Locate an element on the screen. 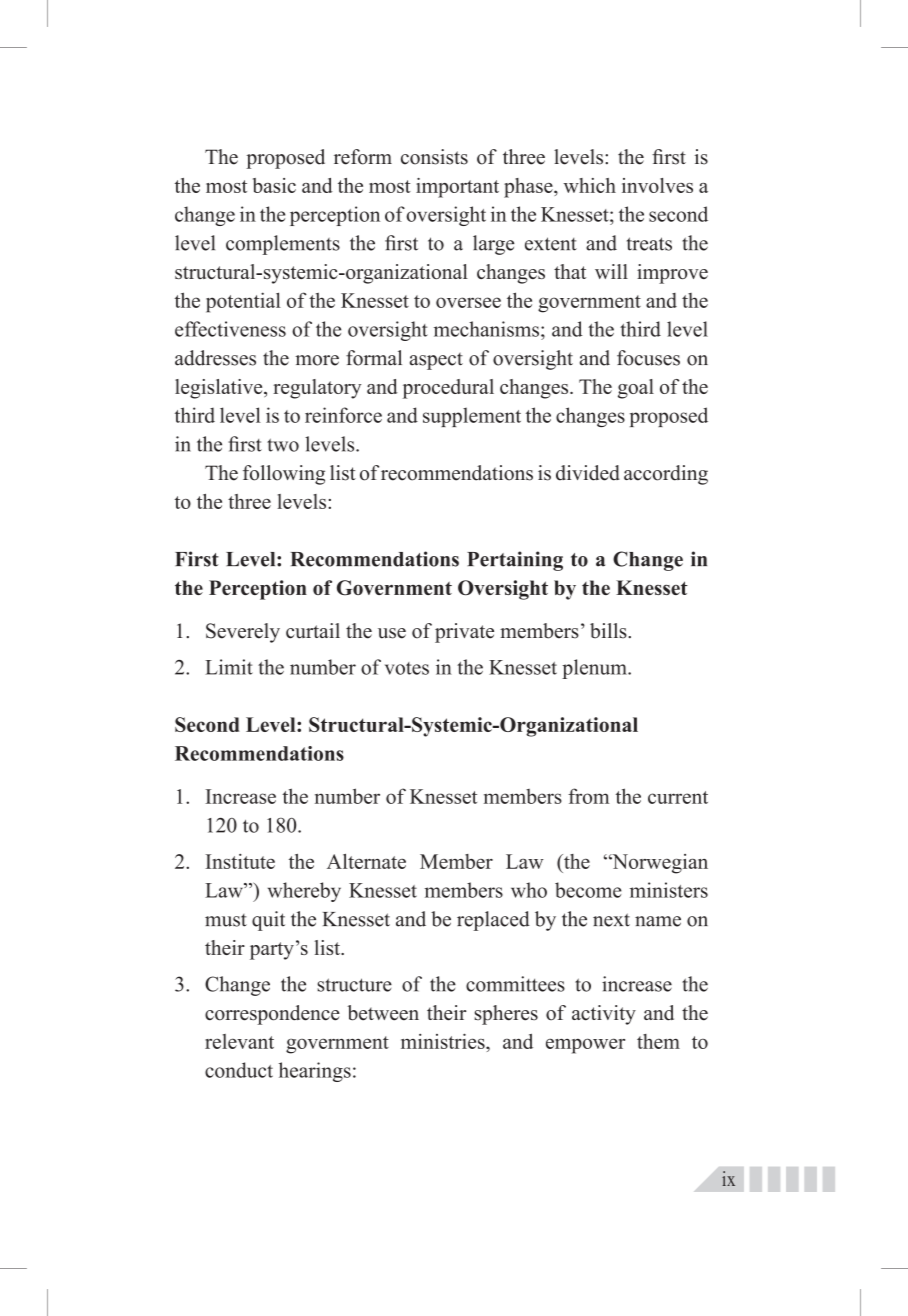 This screenshot has height=1316, width=908. important is located at coordinates (457, 188).
